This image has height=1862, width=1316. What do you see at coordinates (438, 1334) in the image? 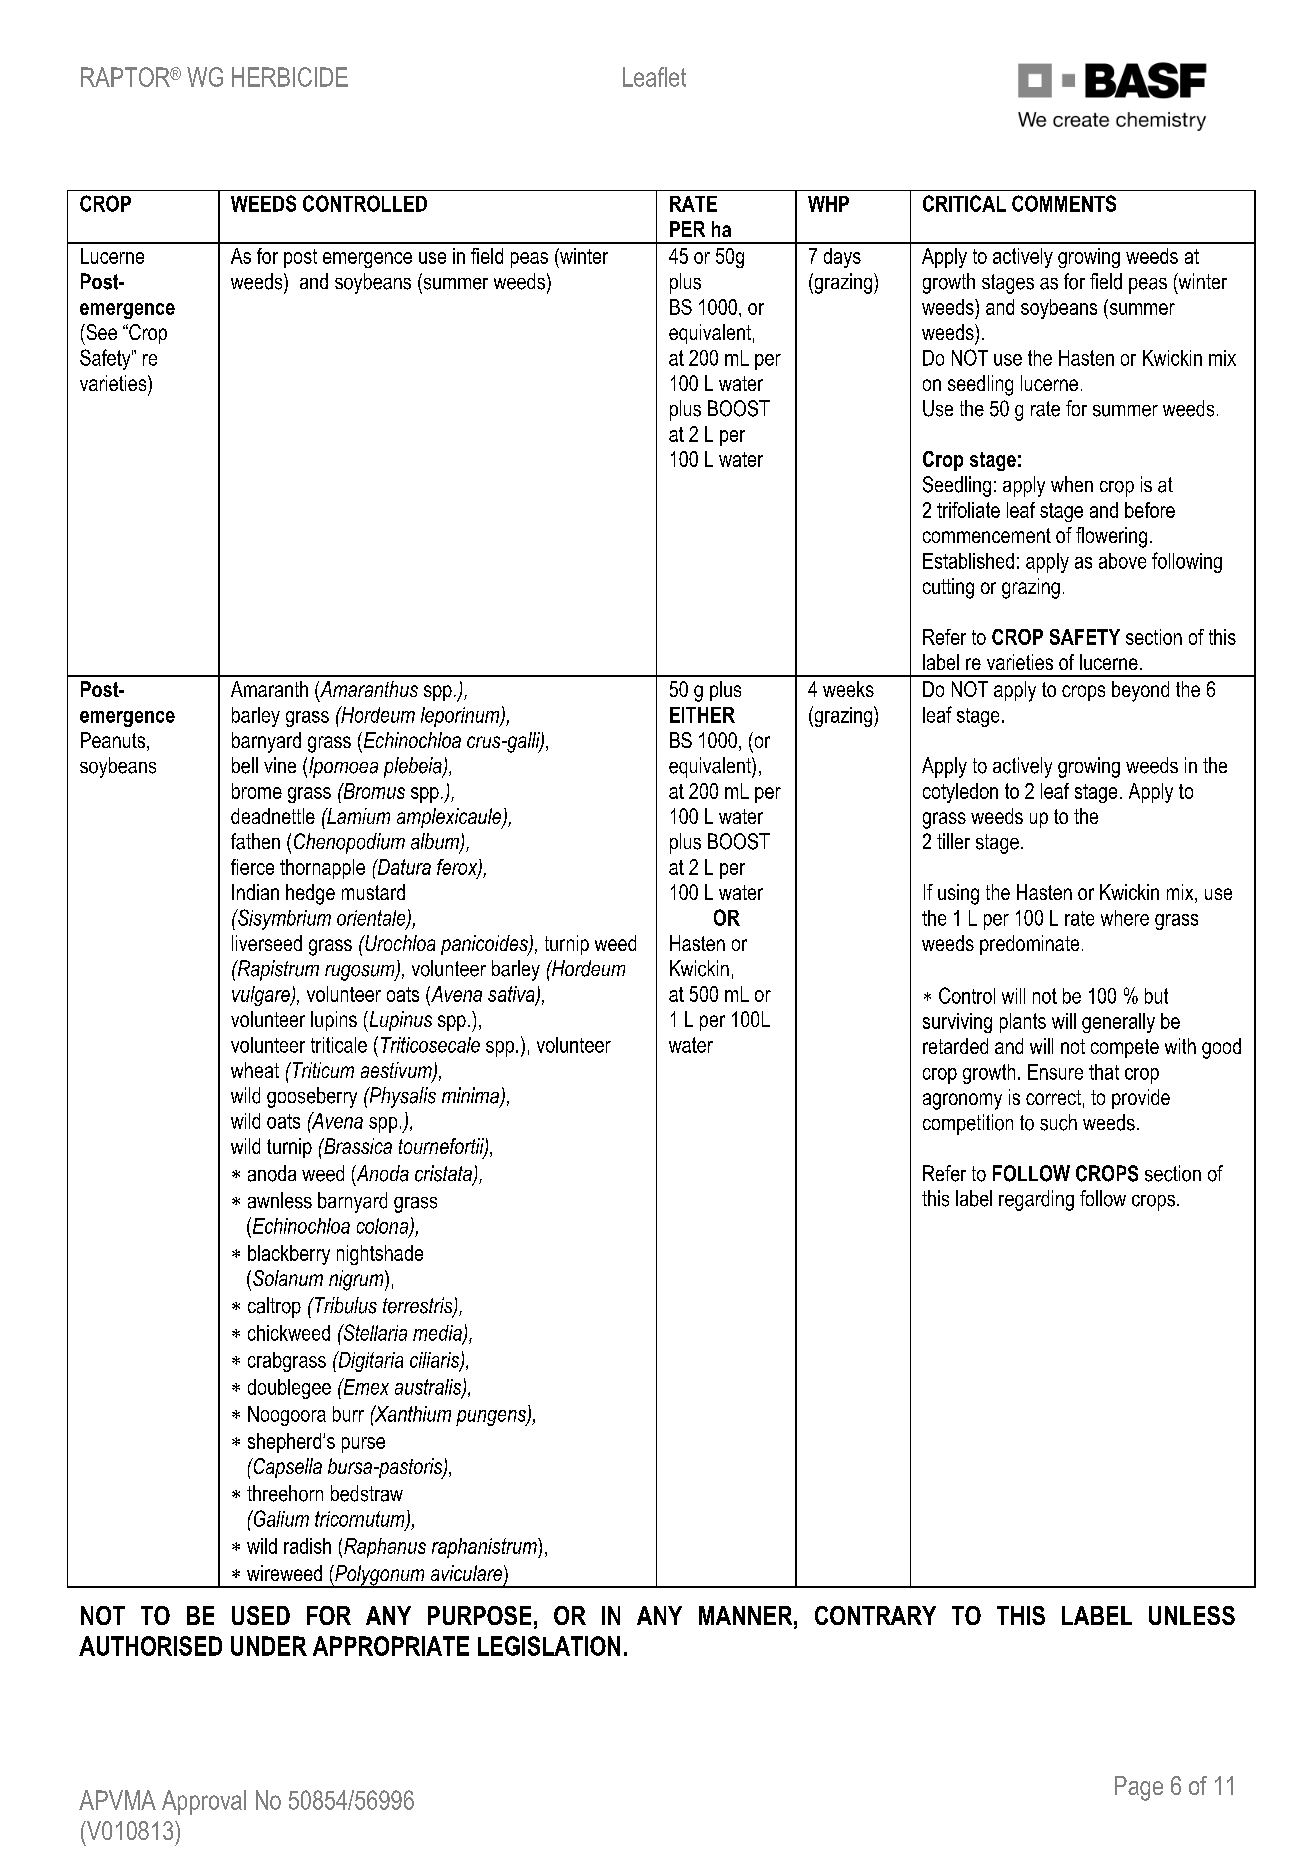
I see `media` at bounding box center [438, 1334].
